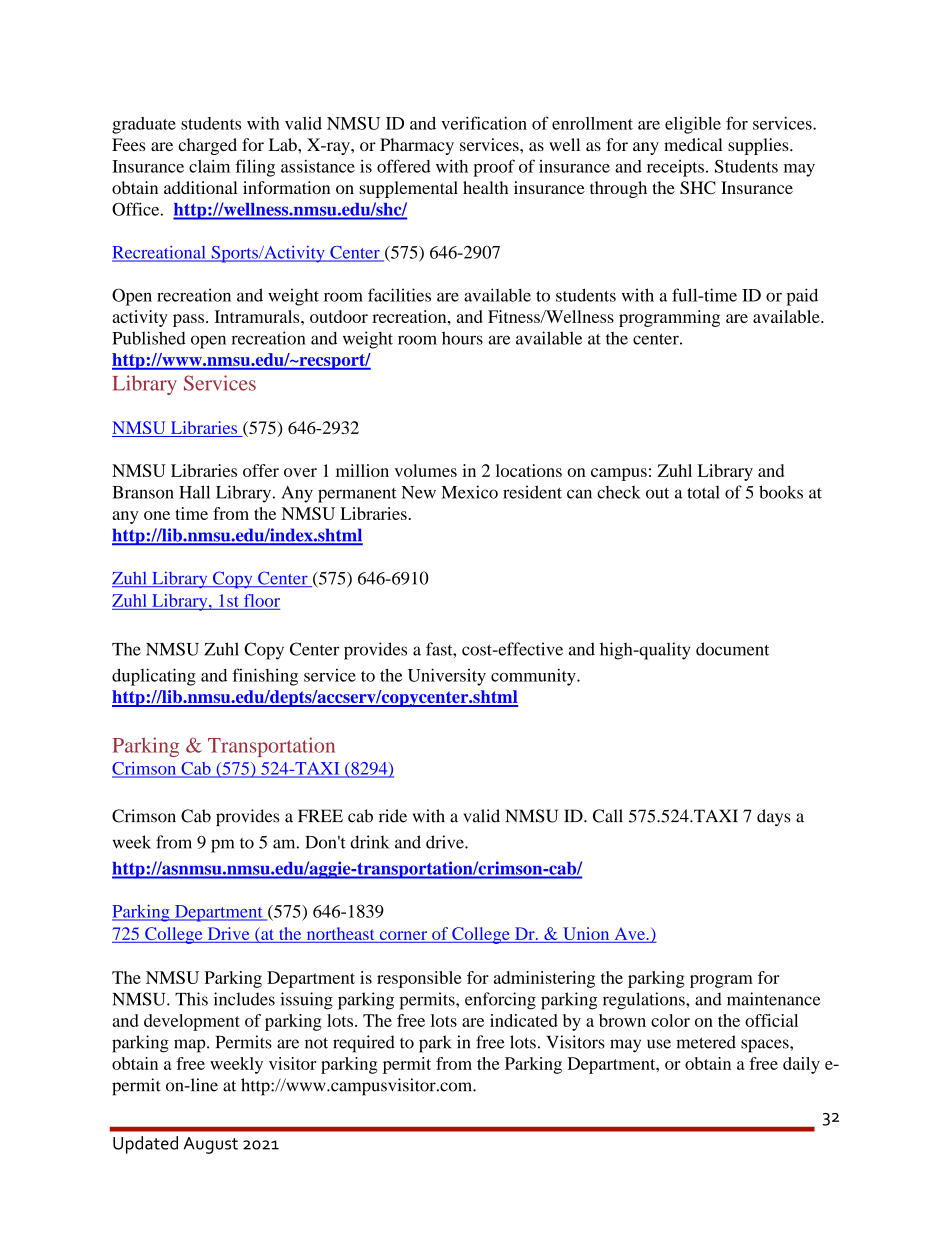 The height and width of the screenshot is (1233, 952). Describe the element at coordinates (629, 935) in the screenshot. I see `Ave` at that location.
